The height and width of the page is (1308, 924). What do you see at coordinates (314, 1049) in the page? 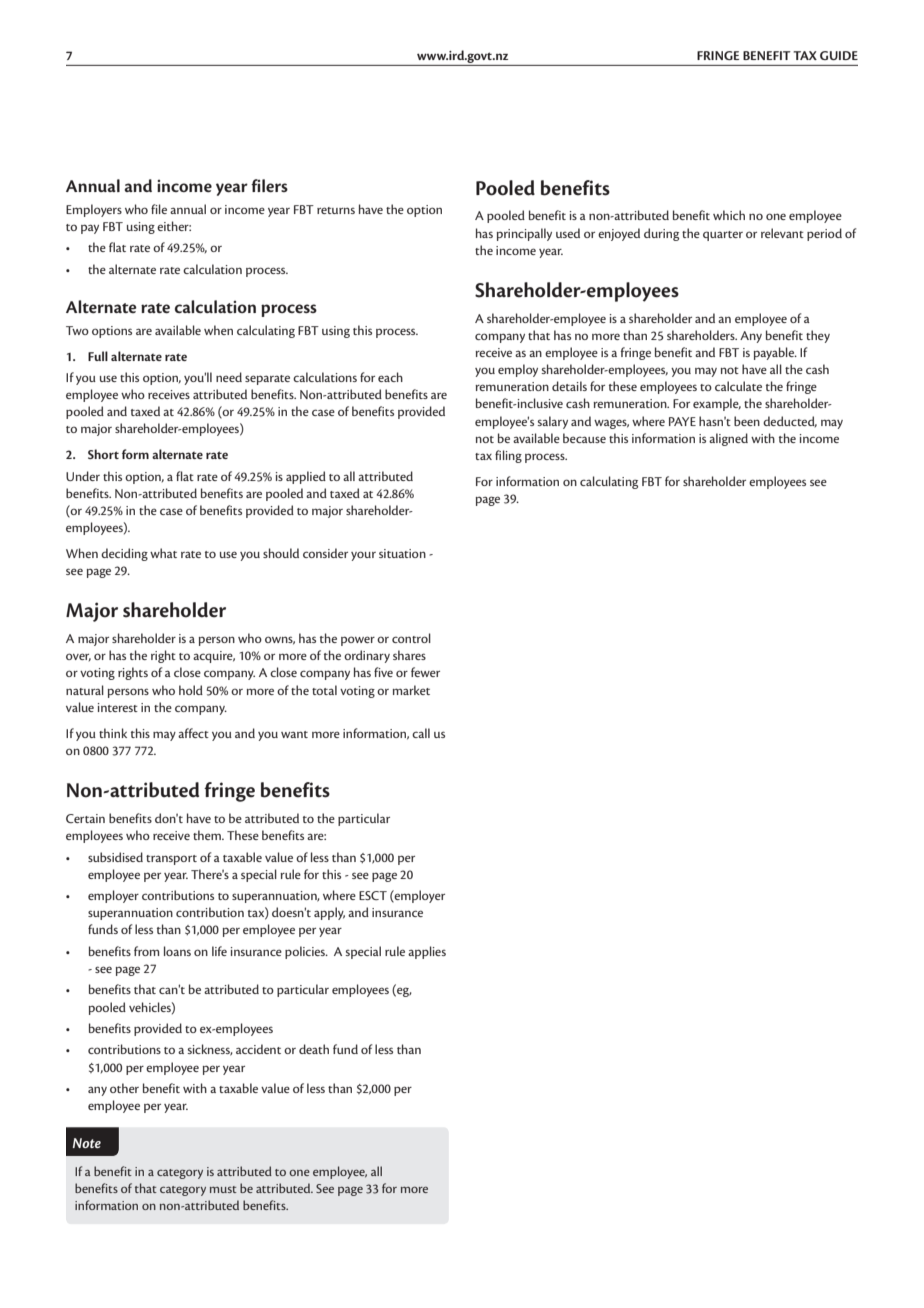
I see `death` at bounding box center [314, 1049].
